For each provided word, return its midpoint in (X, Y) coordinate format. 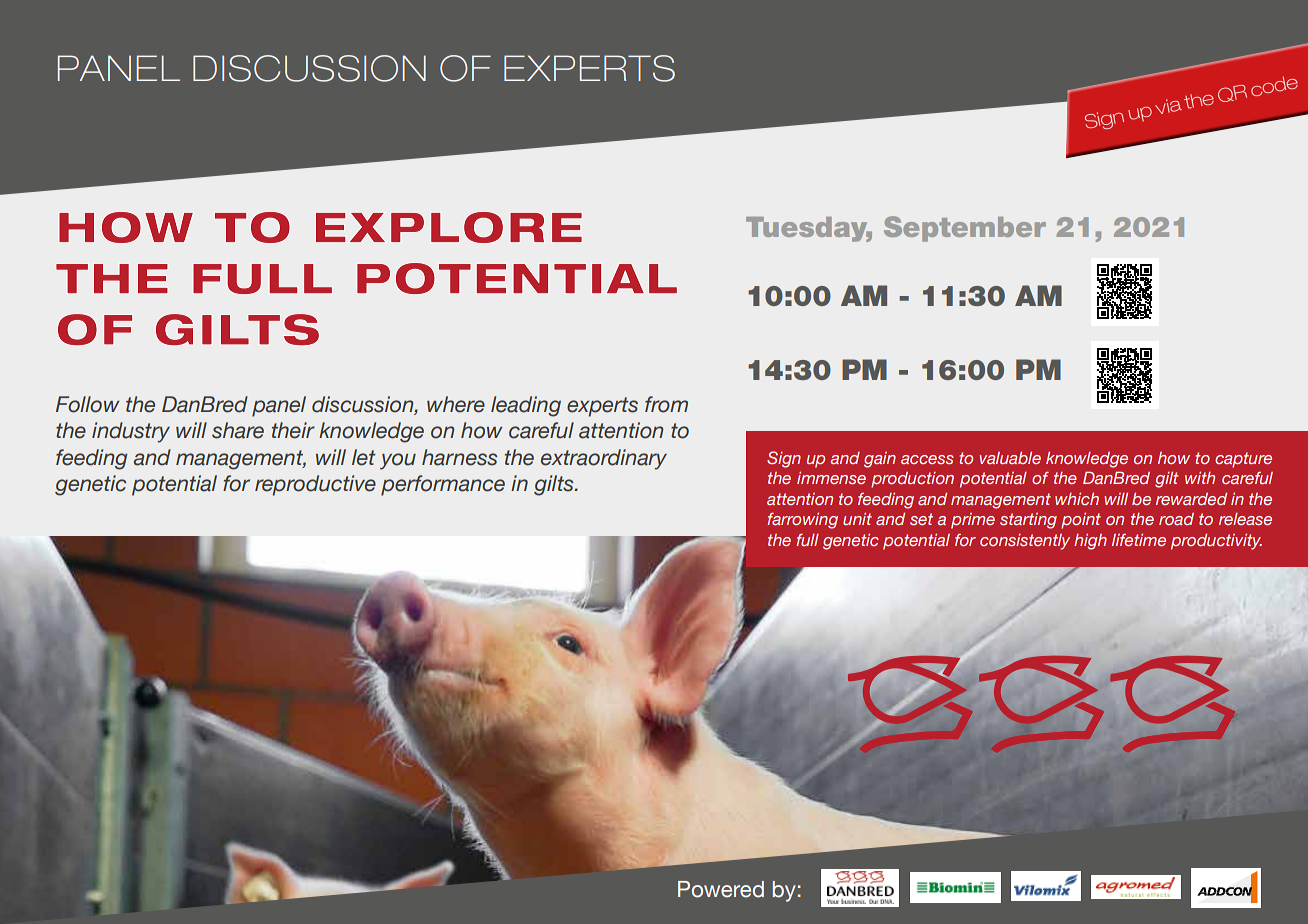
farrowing (802, 521)
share (238, 430)
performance (443, 485)
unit (857, 519)
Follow (88, 404)
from (666, 404)
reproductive (315, 485)
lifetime (1139, 540)
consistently (1025, 542)
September (965, 229)
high (1090, 542)
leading (526, 406)
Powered (721, 889)
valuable (1010, 458)
